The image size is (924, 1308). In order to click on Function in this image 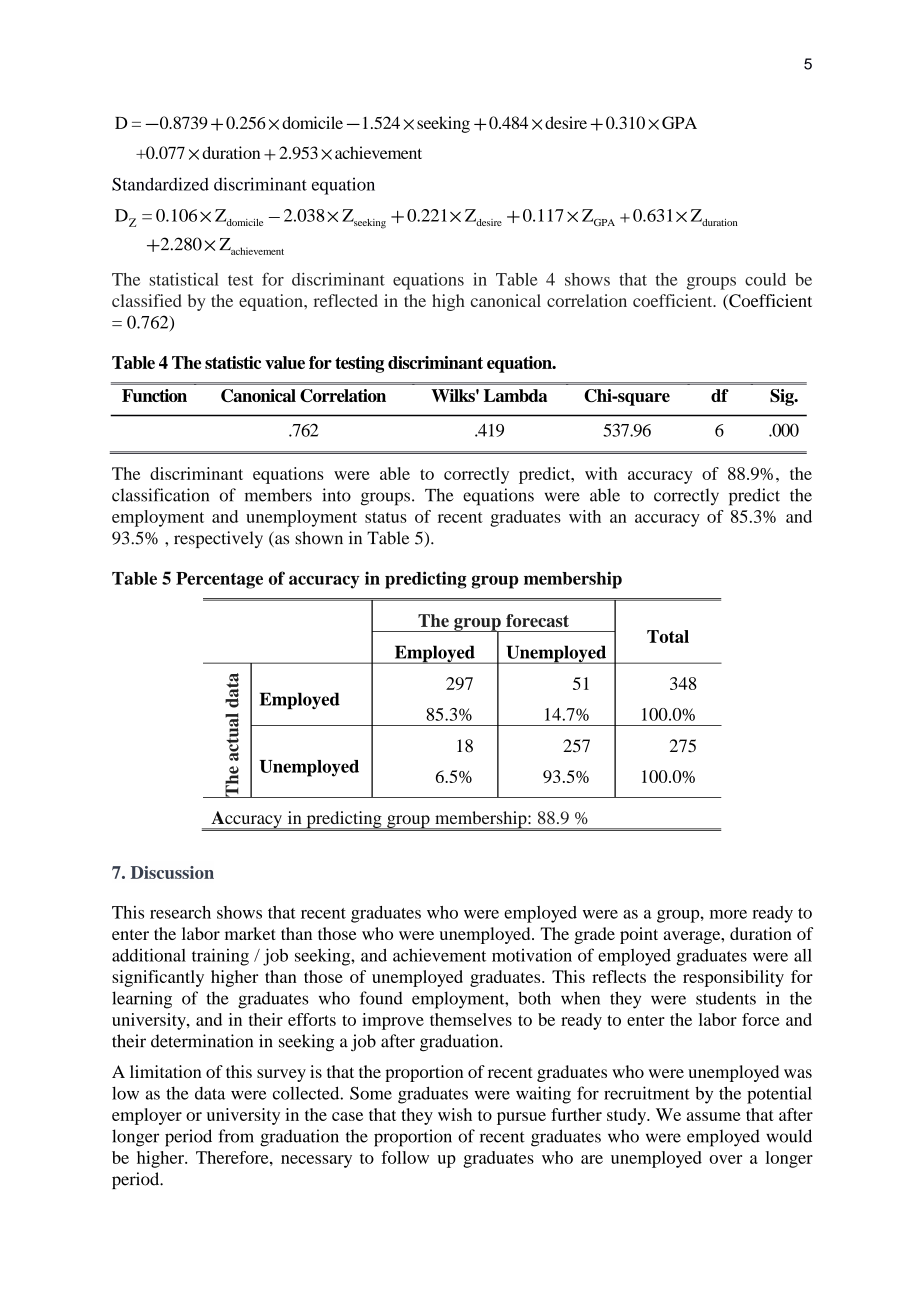, I will do `click(154, 395)`.
